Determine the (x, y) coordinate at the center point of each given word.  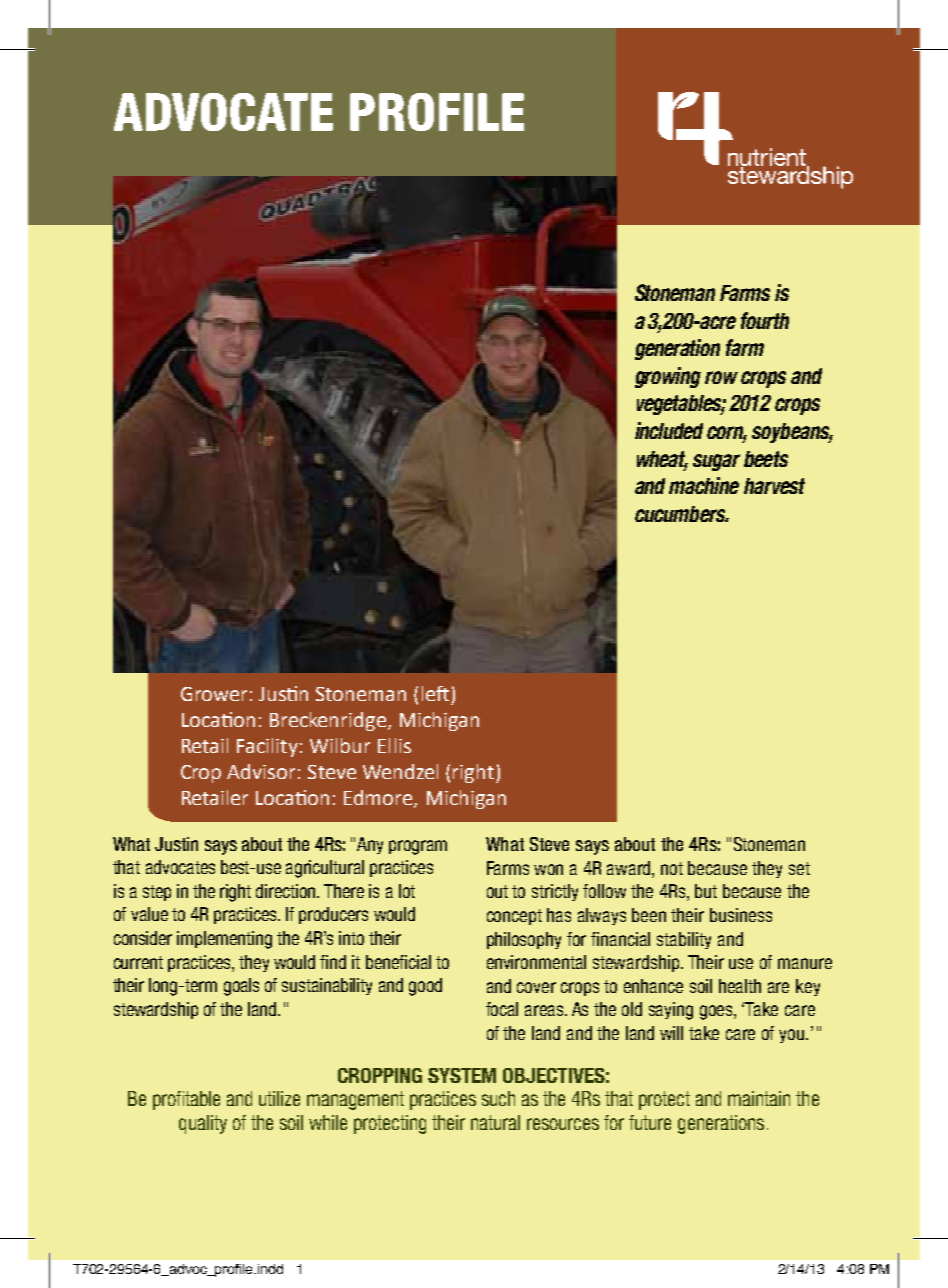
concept (514, 917)
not (672, 868)
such (498, 1098)
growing (668, 377)
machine (704, 485)
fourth (765, 320)
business (741, 915)
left (435, 693)
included (669, 430)
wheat (662, 460)
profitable (186, 1100)
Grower (214, 694)
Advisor (261, 771)
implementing (224, 940)
